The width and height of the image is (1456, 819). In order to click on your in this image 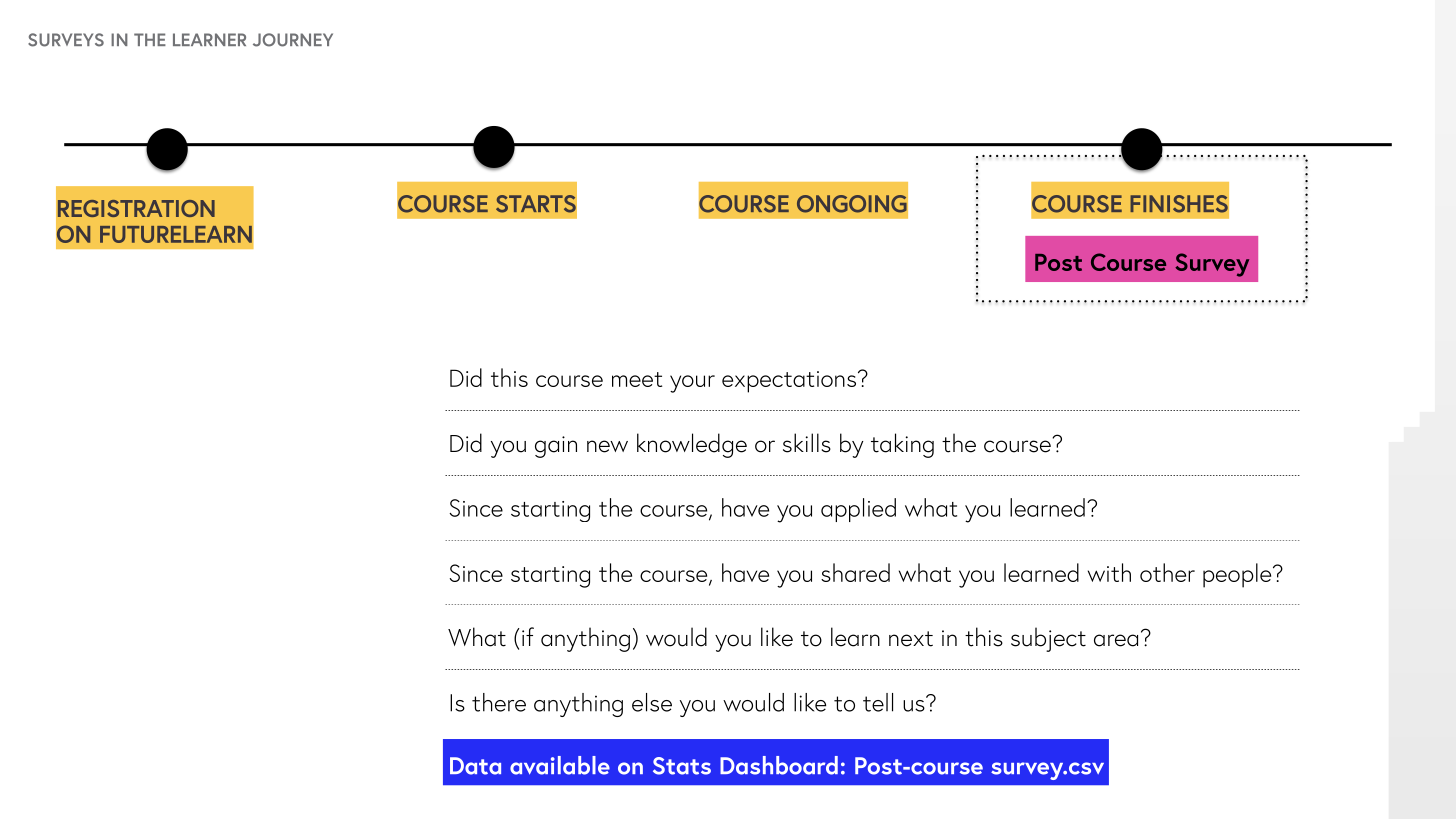, I will do `click(692, 384)`.
